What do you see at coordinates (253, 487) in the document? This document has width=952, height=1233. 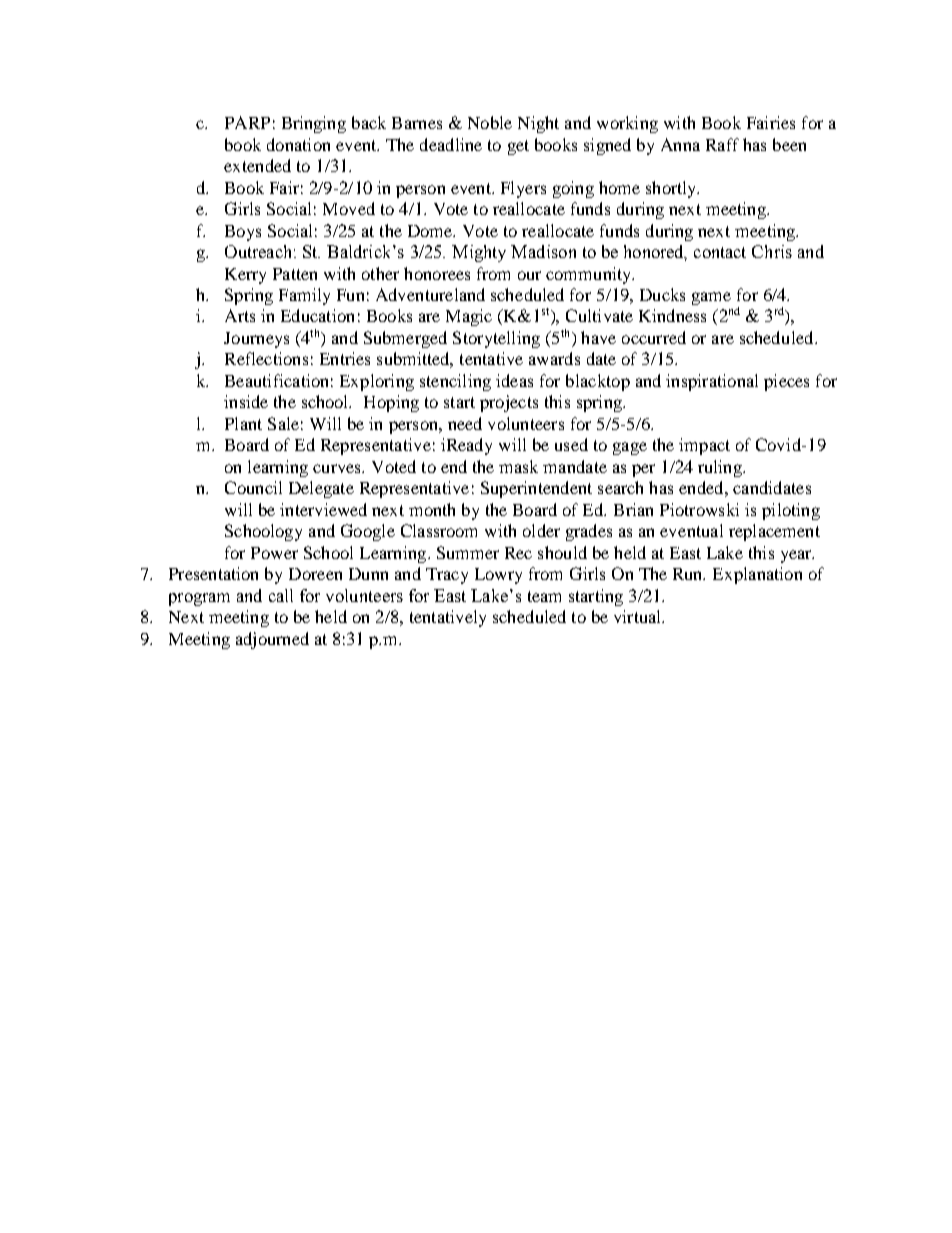 I see `Council` at bounding box center [253, 487].
